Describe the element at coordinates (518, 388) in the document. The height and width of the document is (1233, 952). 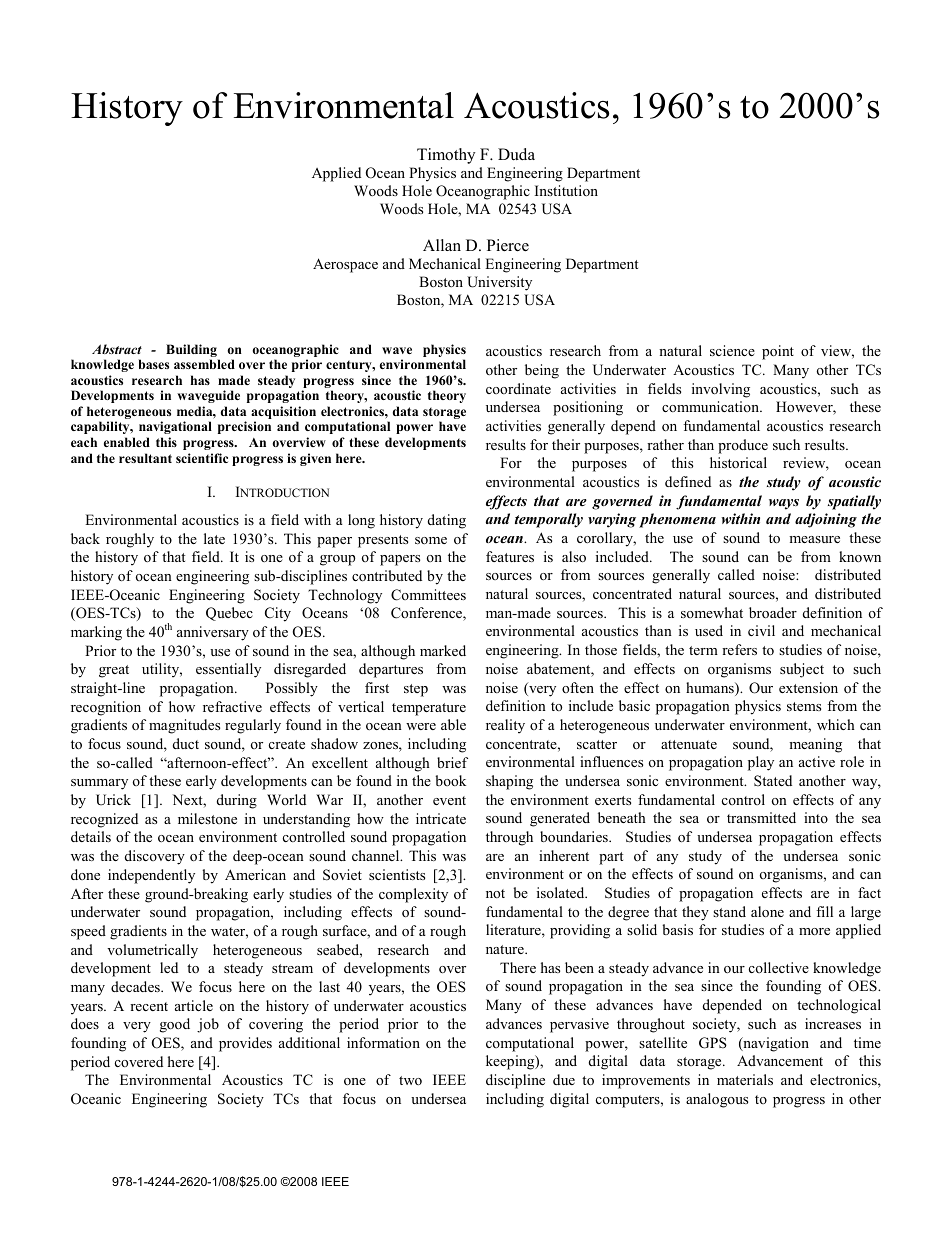
I see `coordinate` at that location.
